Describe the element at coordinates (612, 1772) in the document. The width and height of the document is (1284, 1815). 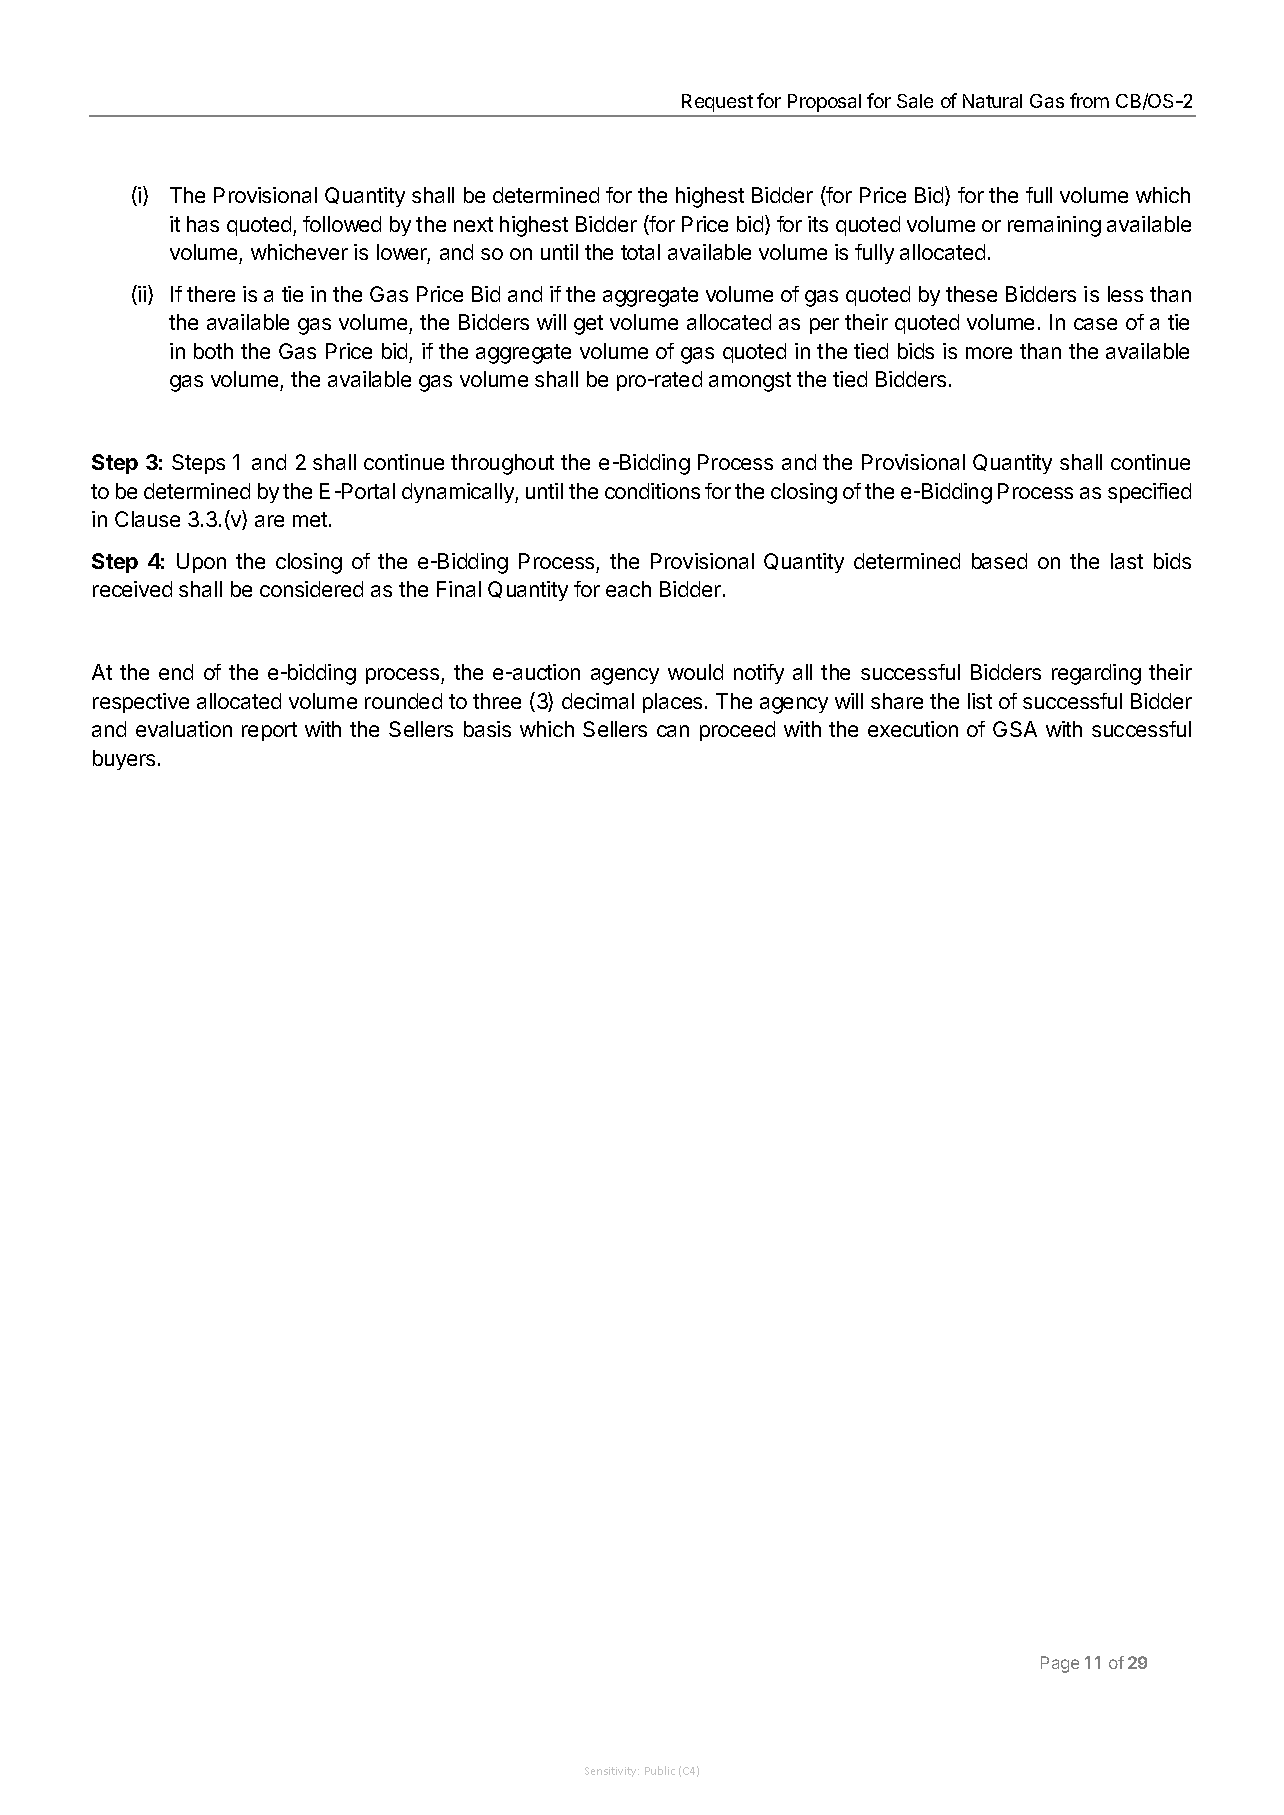
I see `Sensitivity` at that location.
